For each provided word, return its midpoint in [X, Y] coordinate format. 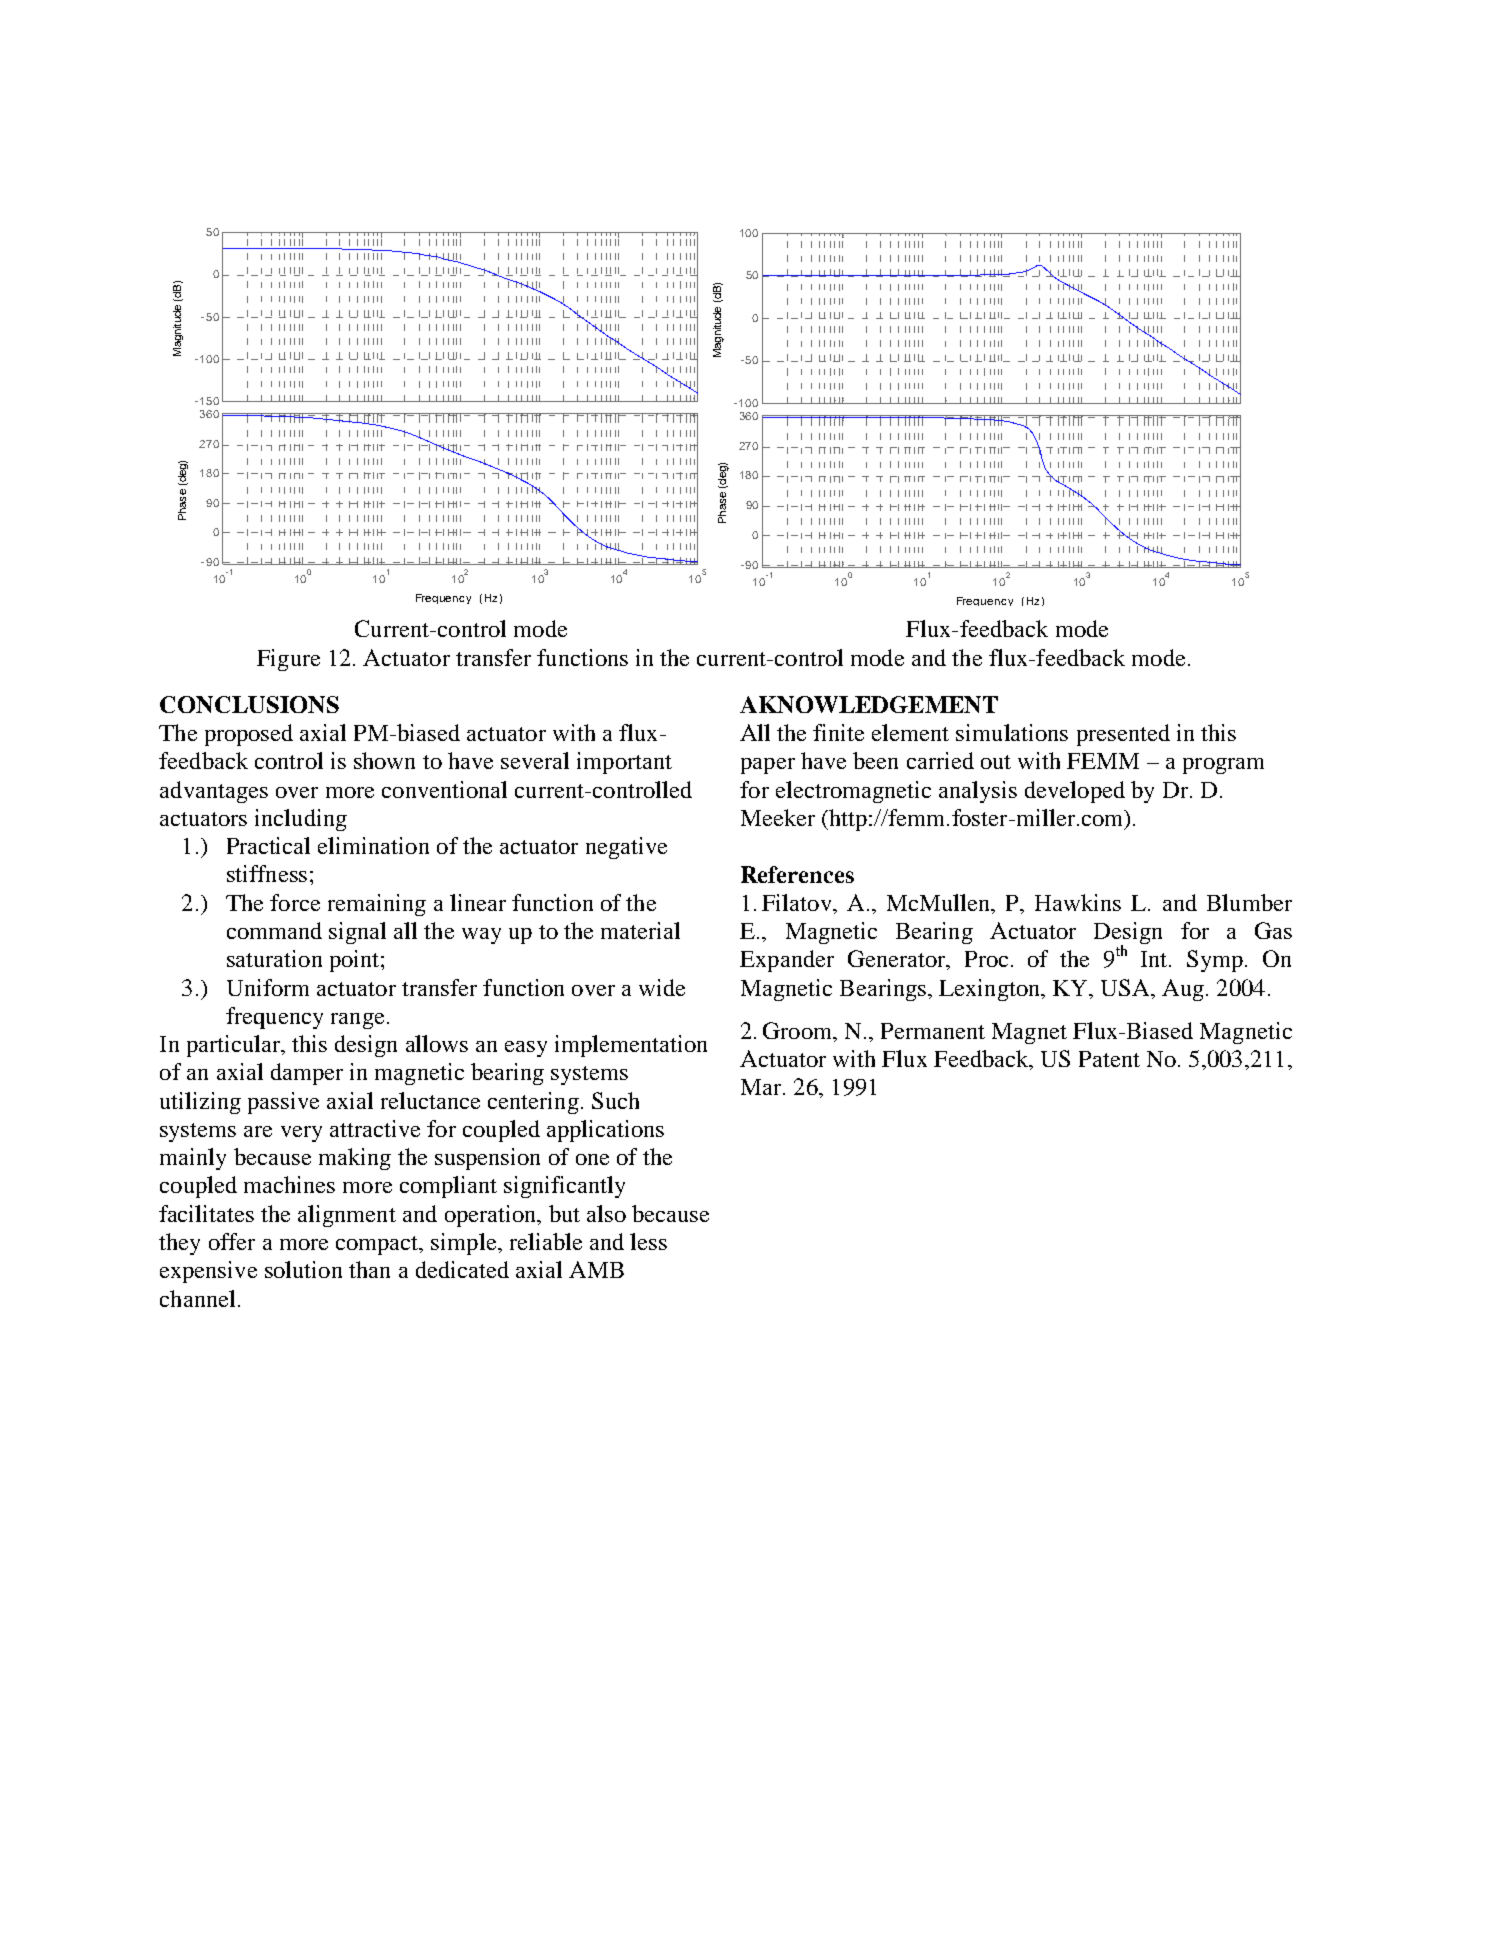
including [301, 820]
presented [1123, 735]
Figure [288, 660]
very [301, 1134]
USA [1126, 987]
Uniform [268, 987]
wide [662, 987]
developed [1075, 792]
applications [605, 1131]
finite [838, 732]
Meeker [778, 817]
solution [303, 1269]
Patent [1109, 1059]
